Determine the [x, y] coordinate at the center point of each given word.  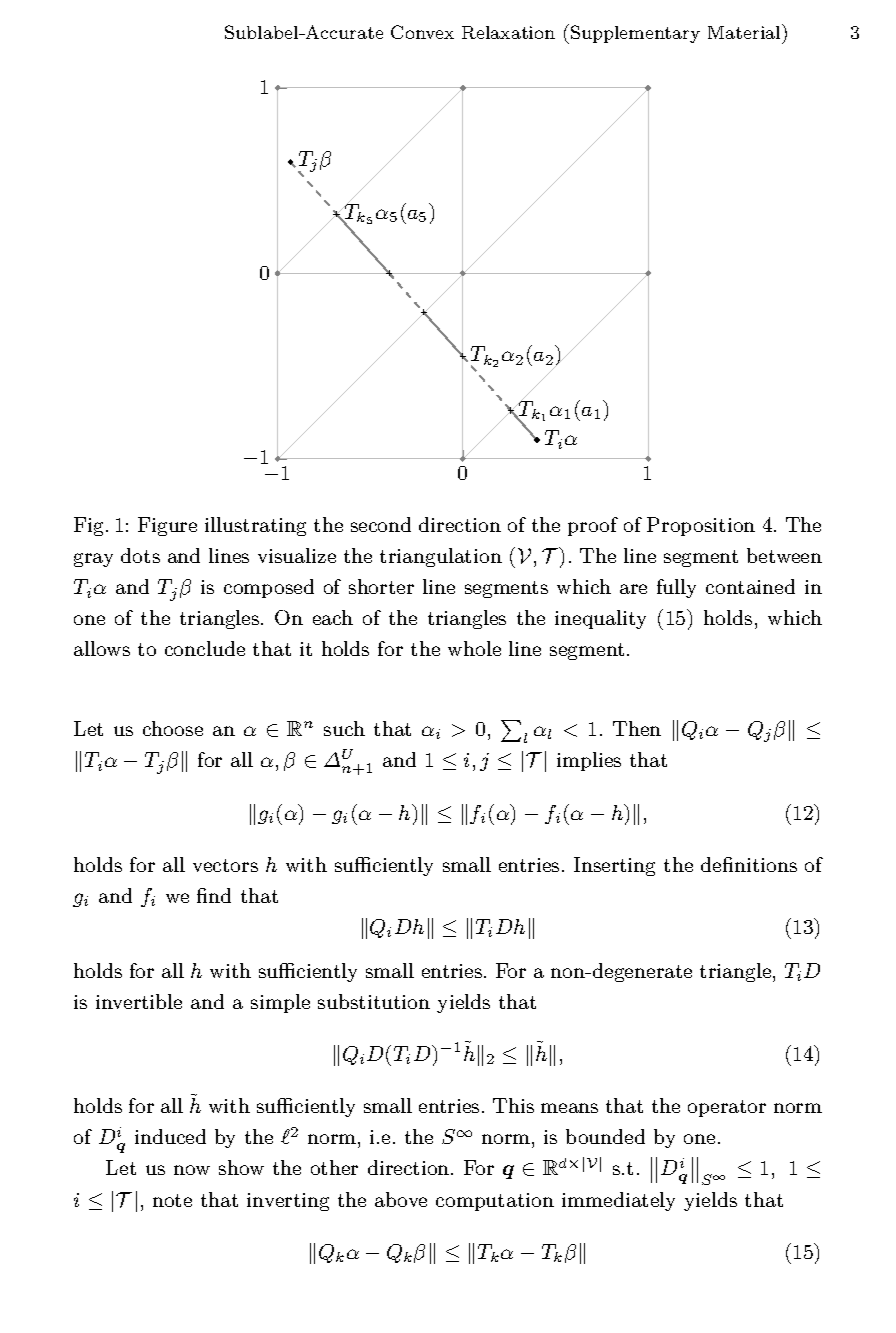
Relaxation [508, 32]
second [381, 524]
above [401, 1199]
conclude [205, 648]
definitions [749, 864]
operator [727, 1108]
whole [474, 648]
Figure [167, 526]
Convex [422, 32]
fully [676, 588]
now [192, 1170]
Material [745, 31]
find [214, 895]
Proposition [701, 526]
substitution [374, 1001]
